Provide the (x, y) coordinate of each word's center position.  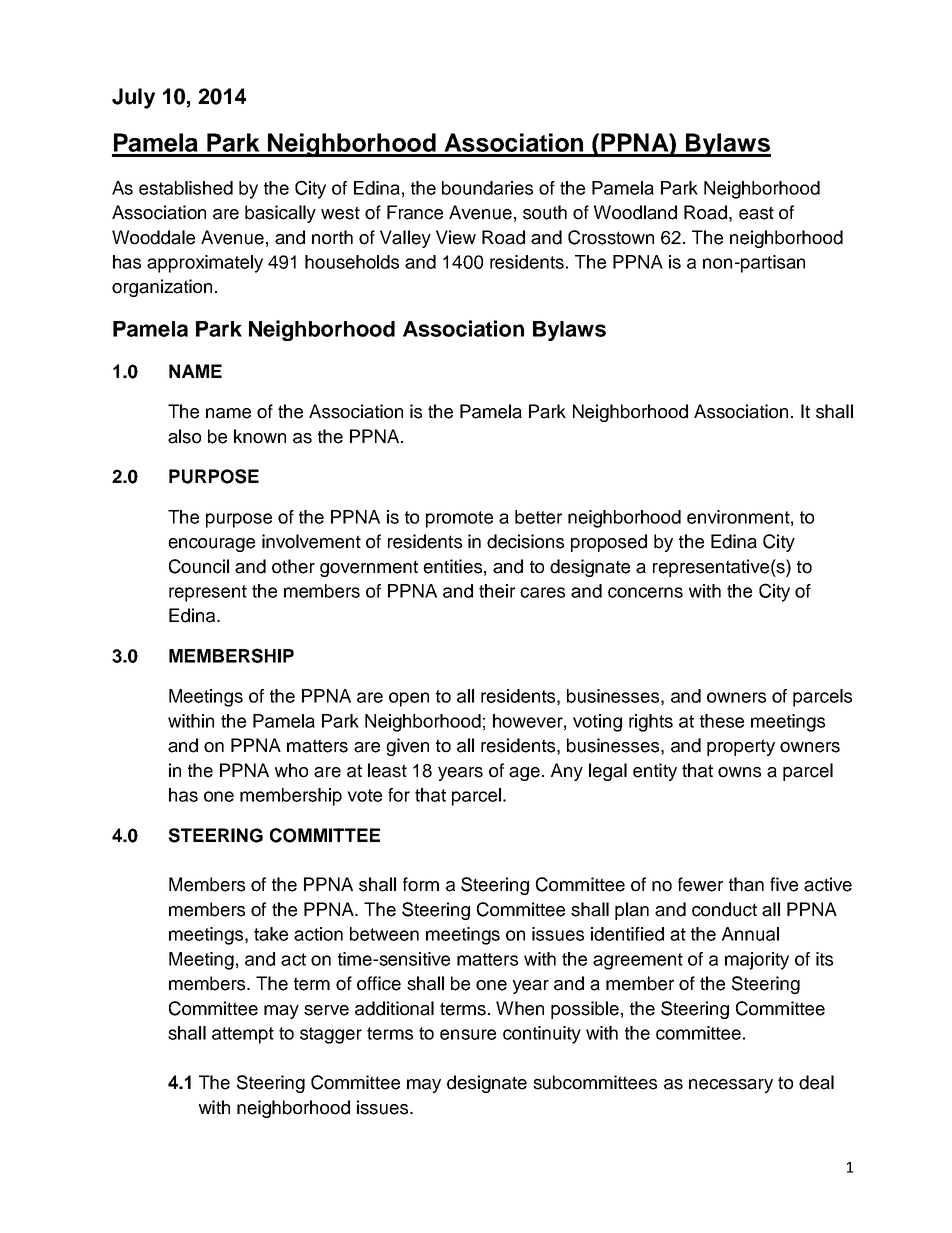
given (407, 747)
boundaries (487, 188)
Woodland (635, 212)
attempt (243, 1035)
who (291, 770)
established (186, 188)
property (741, 747)
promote (459, 519)
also (184, 436)
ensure (468, 1034)
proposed (609, 543)
